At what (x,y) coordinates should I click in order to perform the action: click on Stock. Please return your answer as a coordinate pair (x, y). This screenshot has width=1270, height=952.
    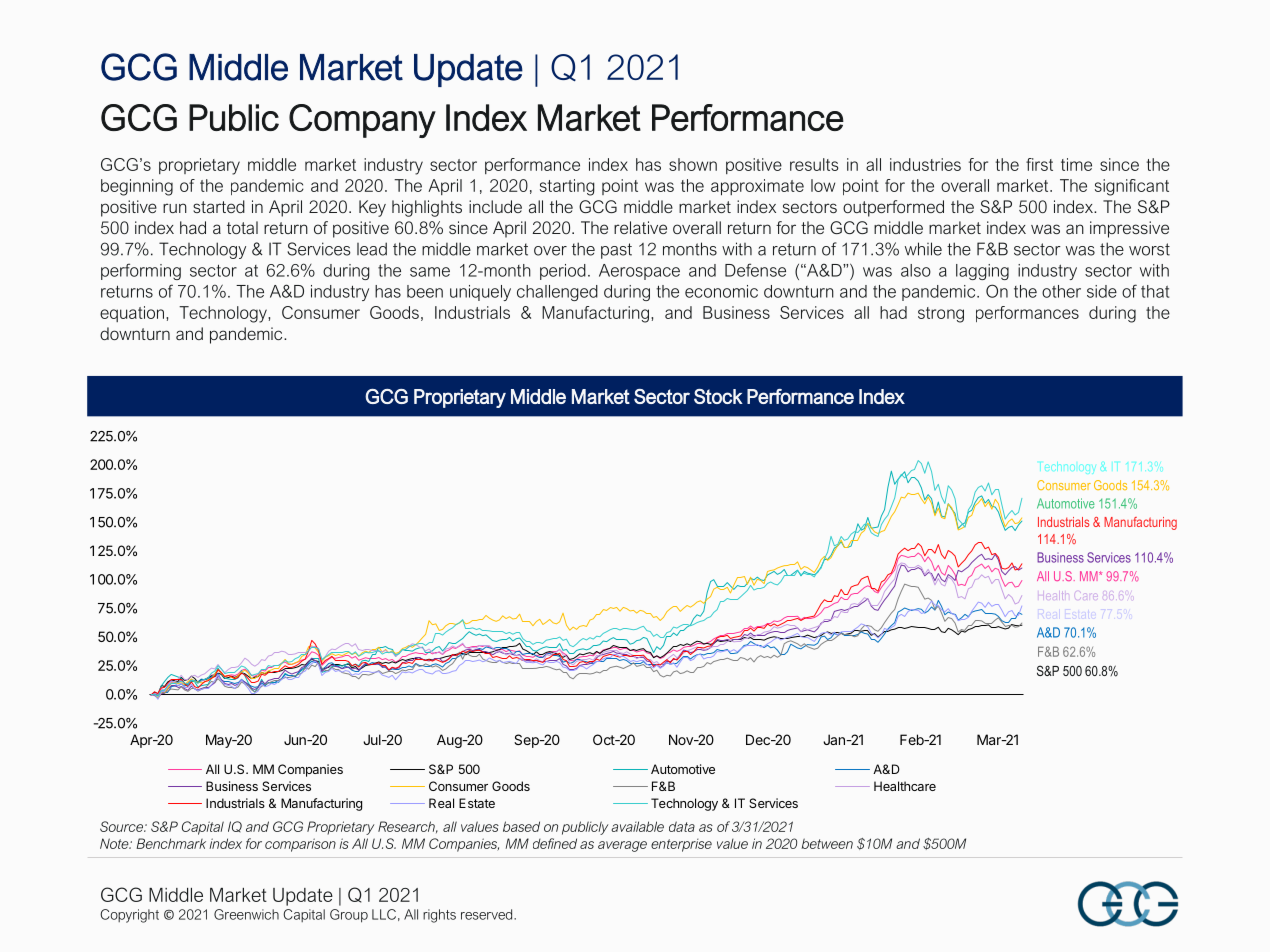
    Looking at the image, I should click on (718, 396).
